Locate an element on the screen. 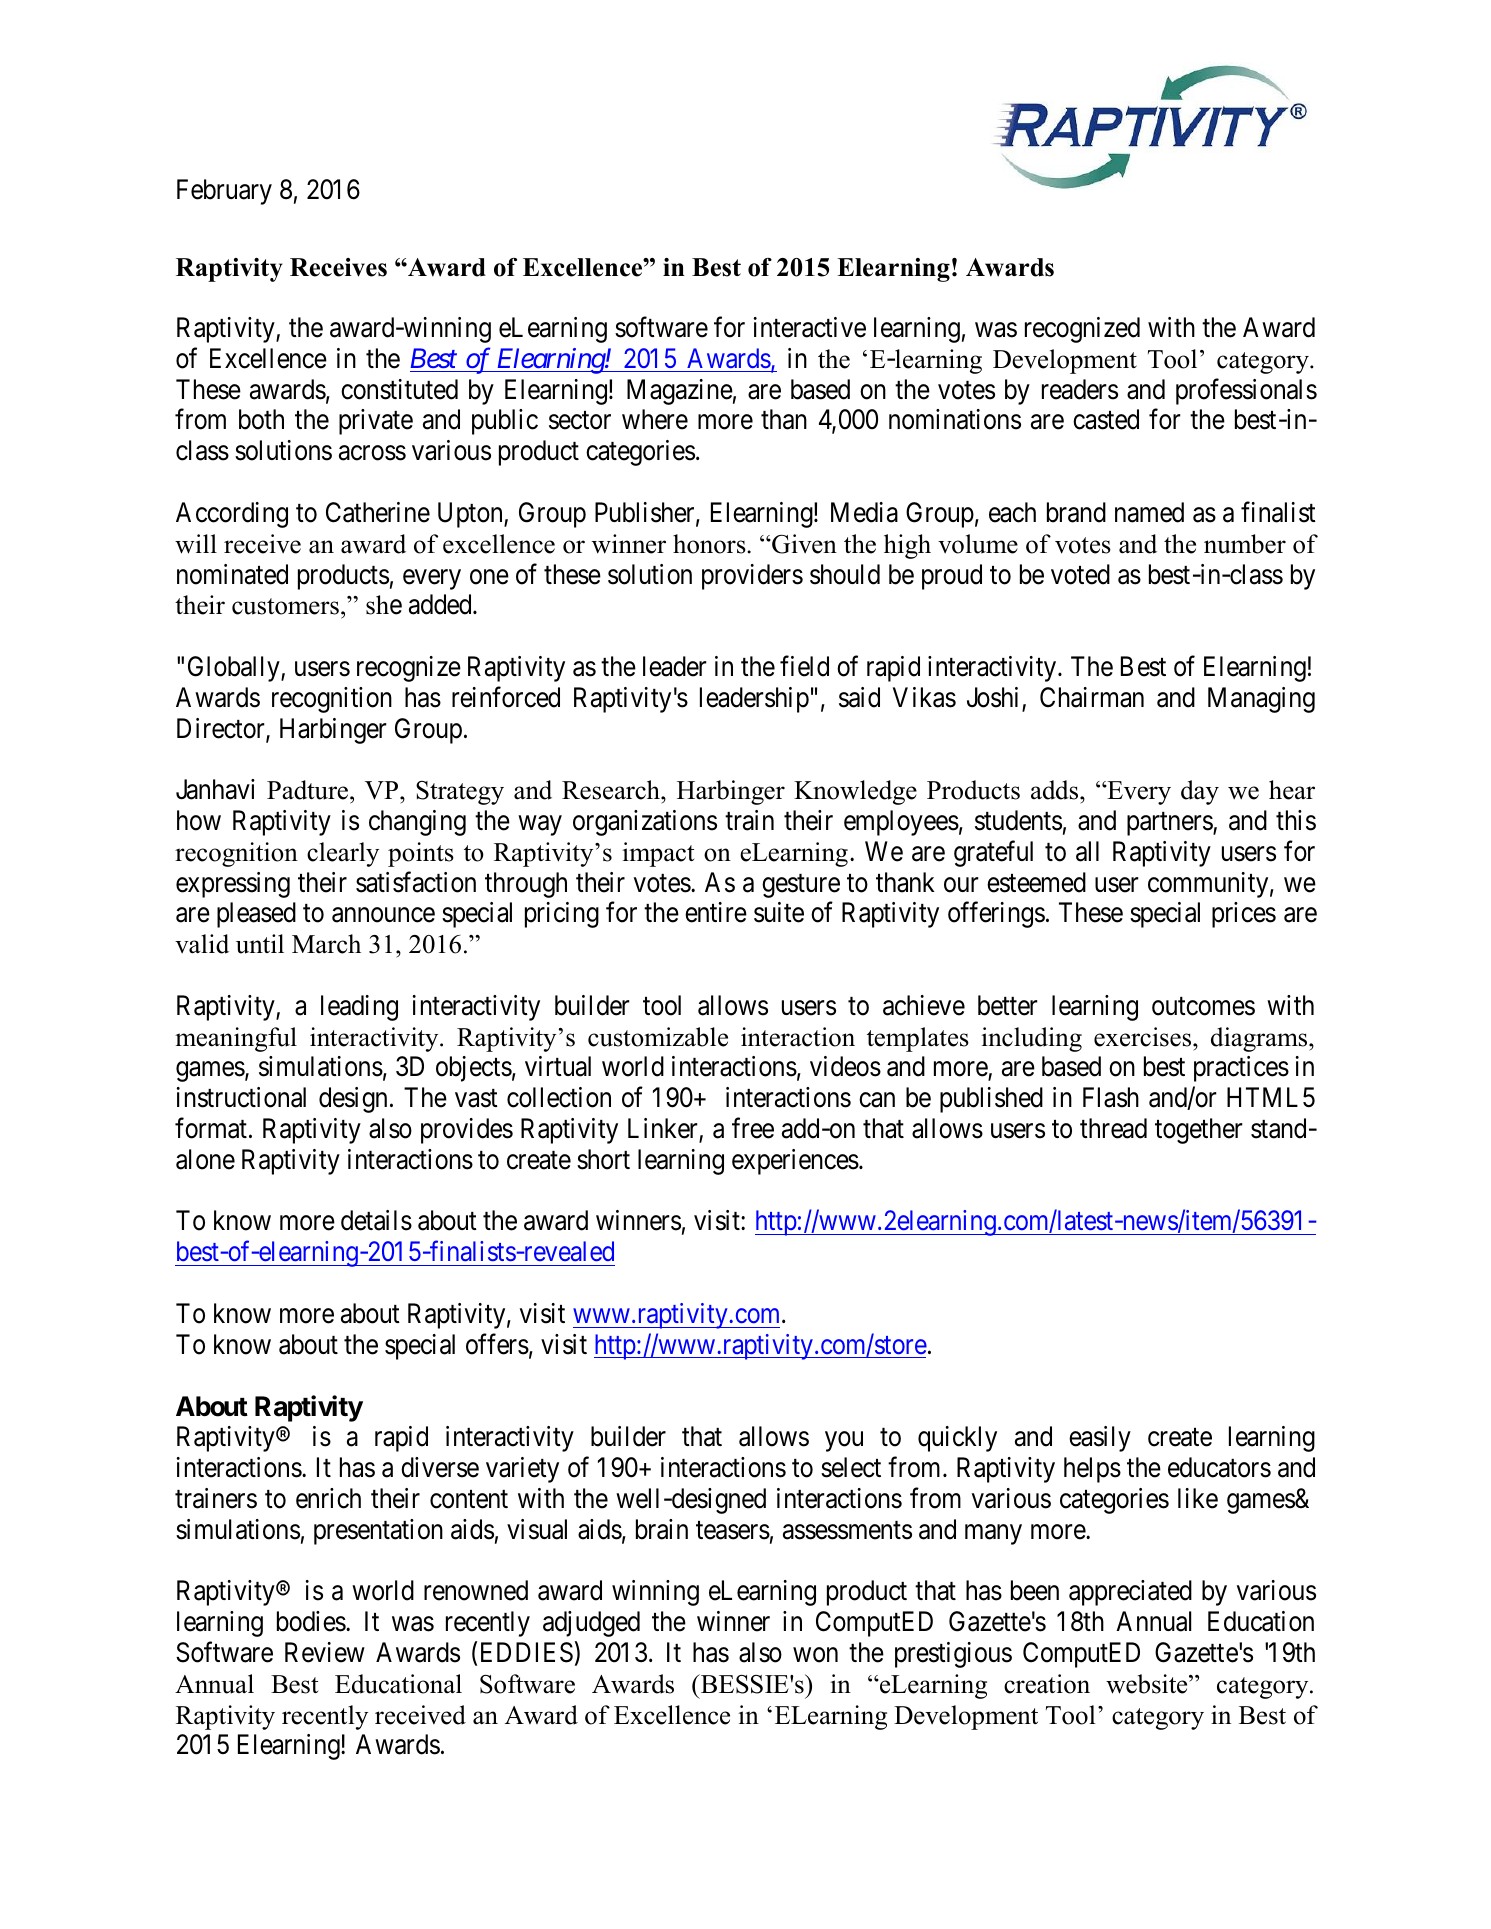 The image size is (1491, 1929). interactive is located at coordinates (809, 327).
